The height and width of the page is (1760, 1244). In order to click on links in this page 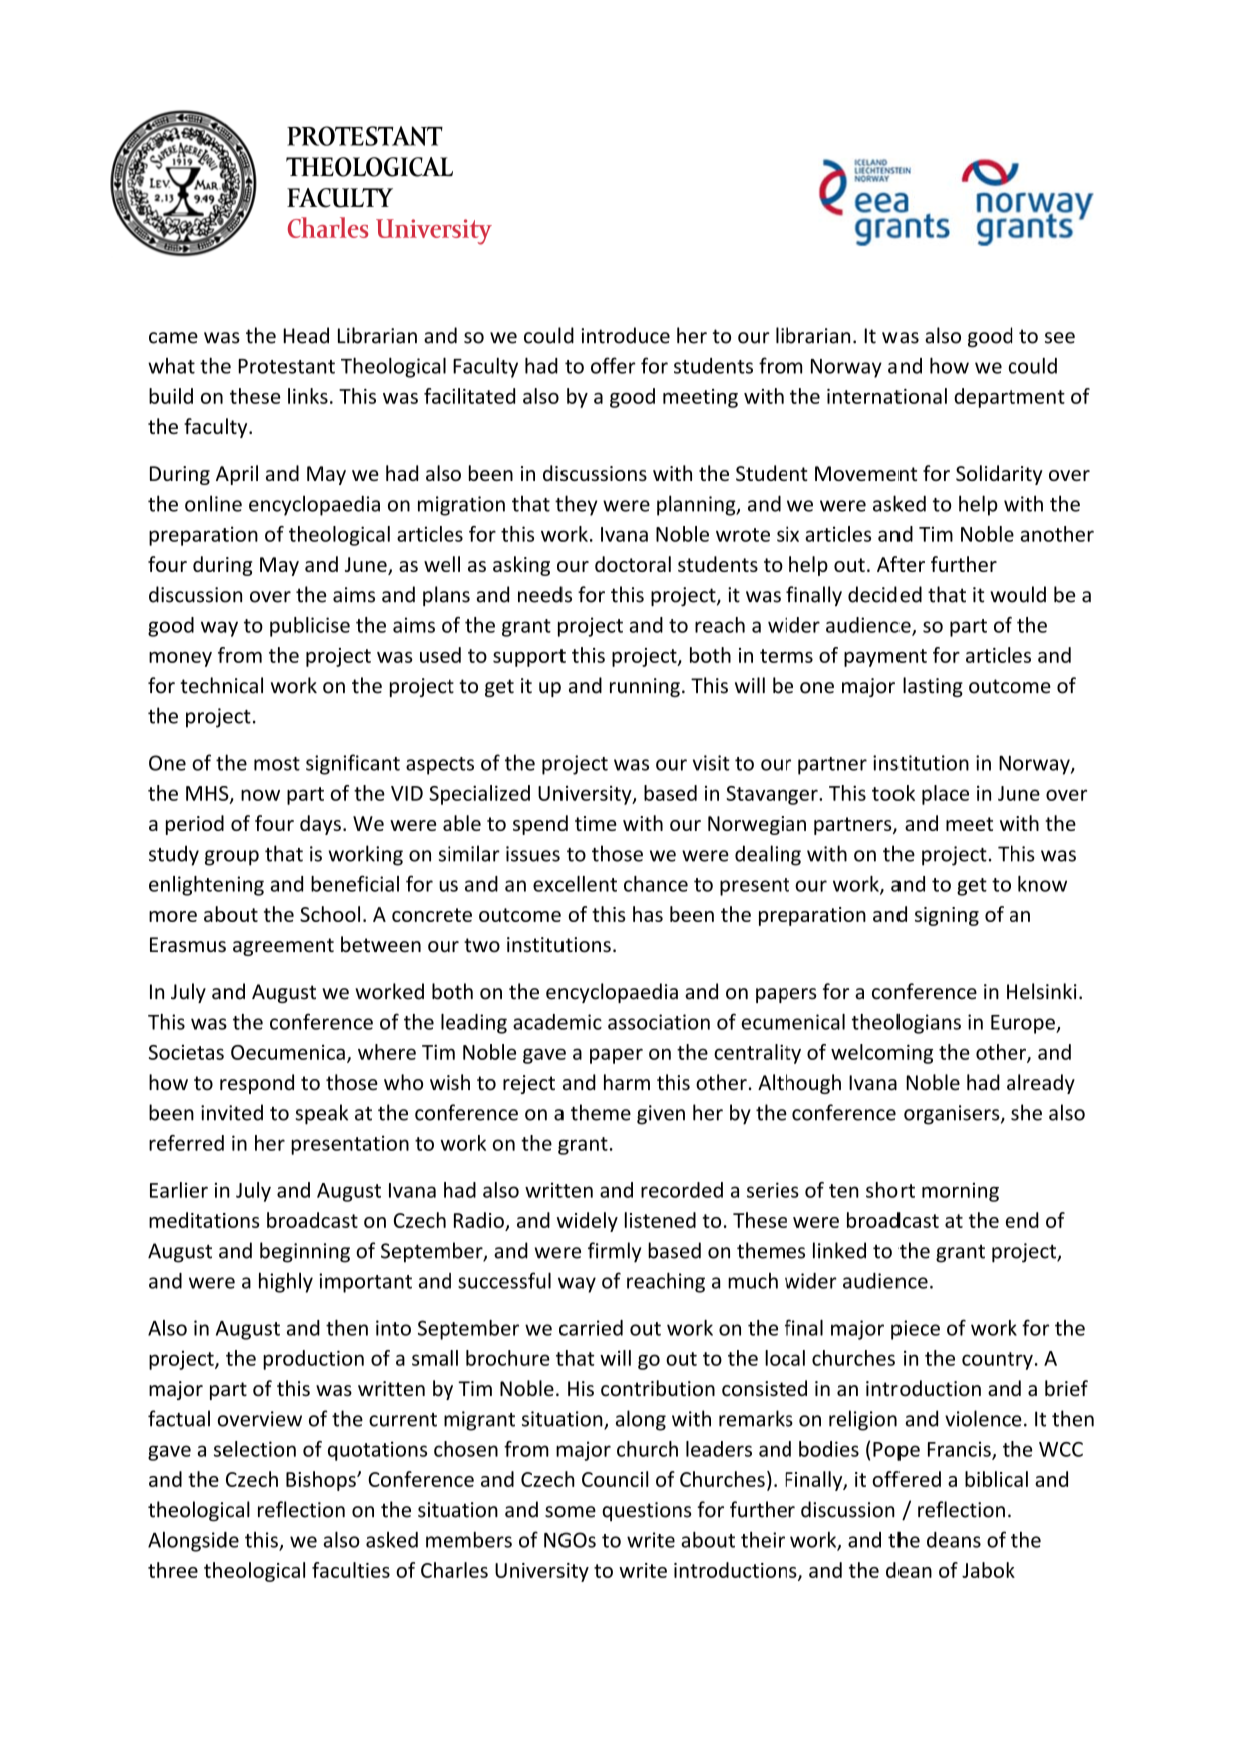, I will do `click(308, 396)`.
